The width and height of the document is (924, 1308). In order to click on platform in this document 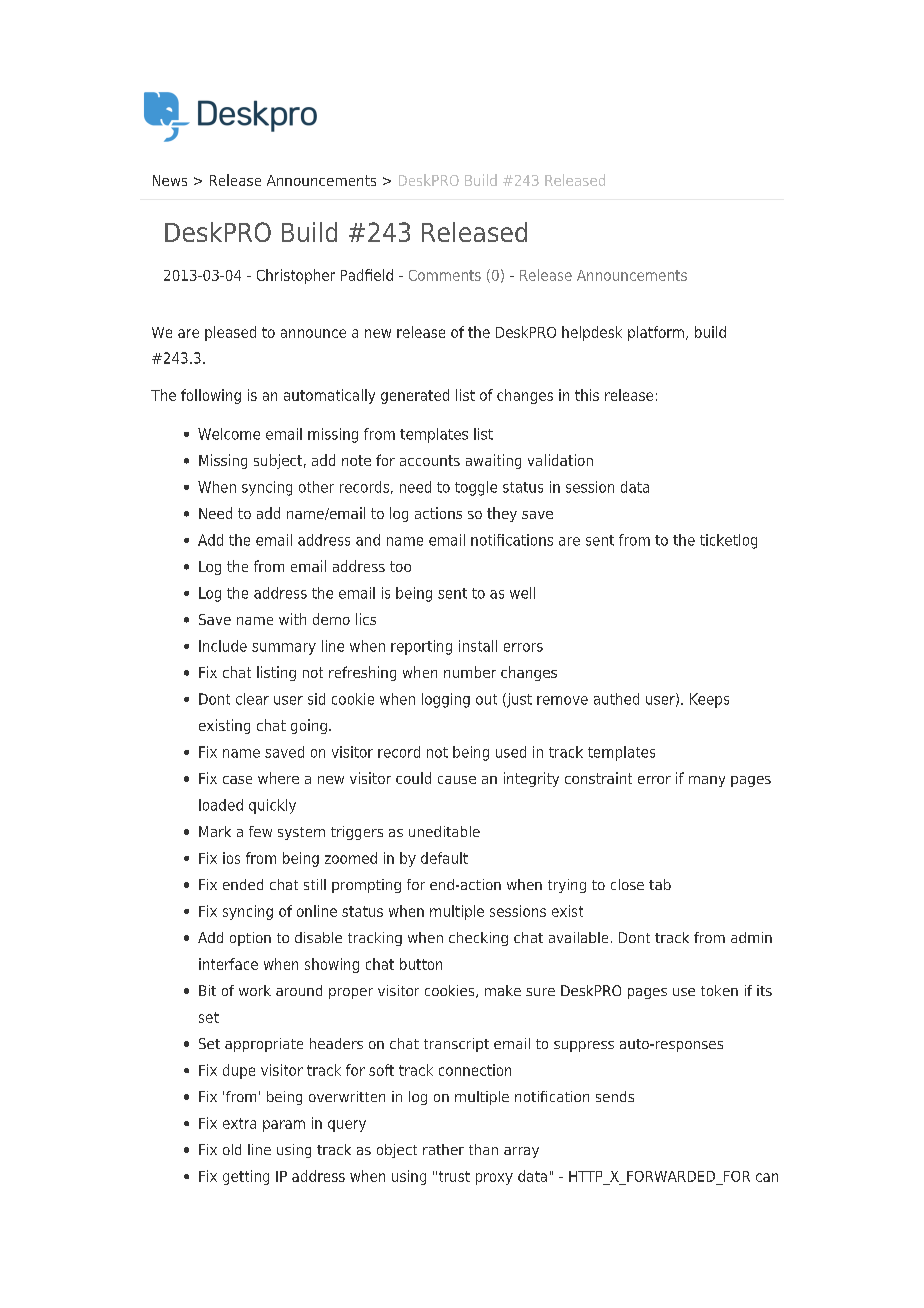, I will do `click(656, 333)`.
